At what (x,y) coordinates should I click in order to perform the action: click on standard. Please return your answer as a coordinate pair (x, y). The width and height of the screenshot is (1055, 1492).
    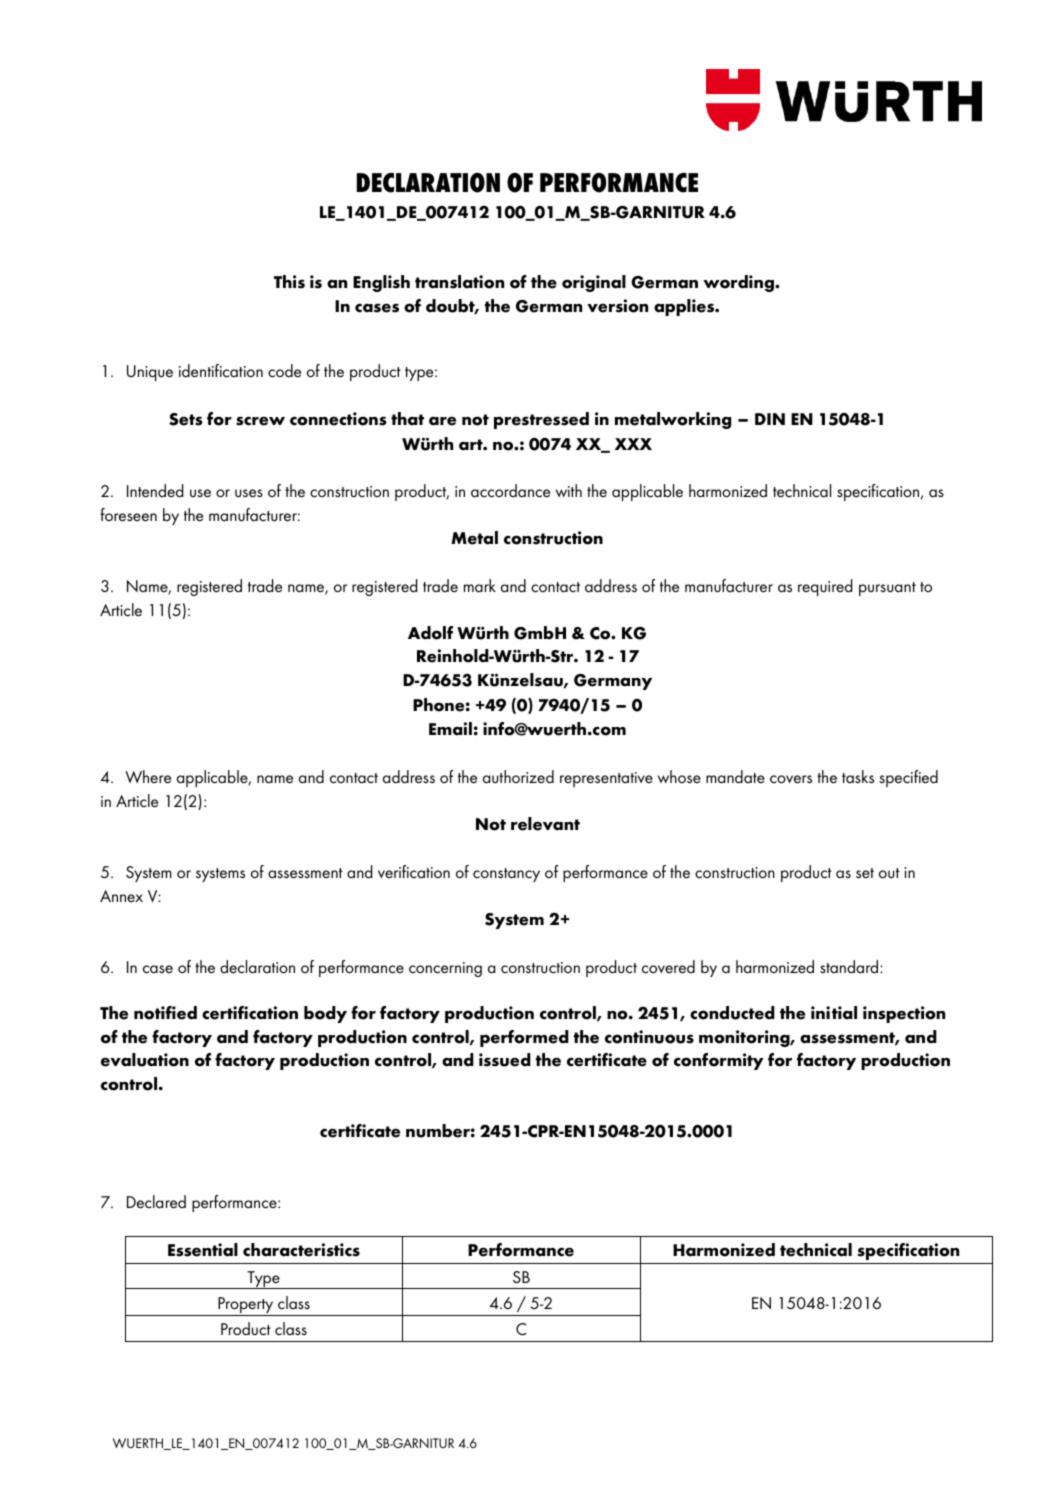
    Looking at the image, I should click on (850, 966).
